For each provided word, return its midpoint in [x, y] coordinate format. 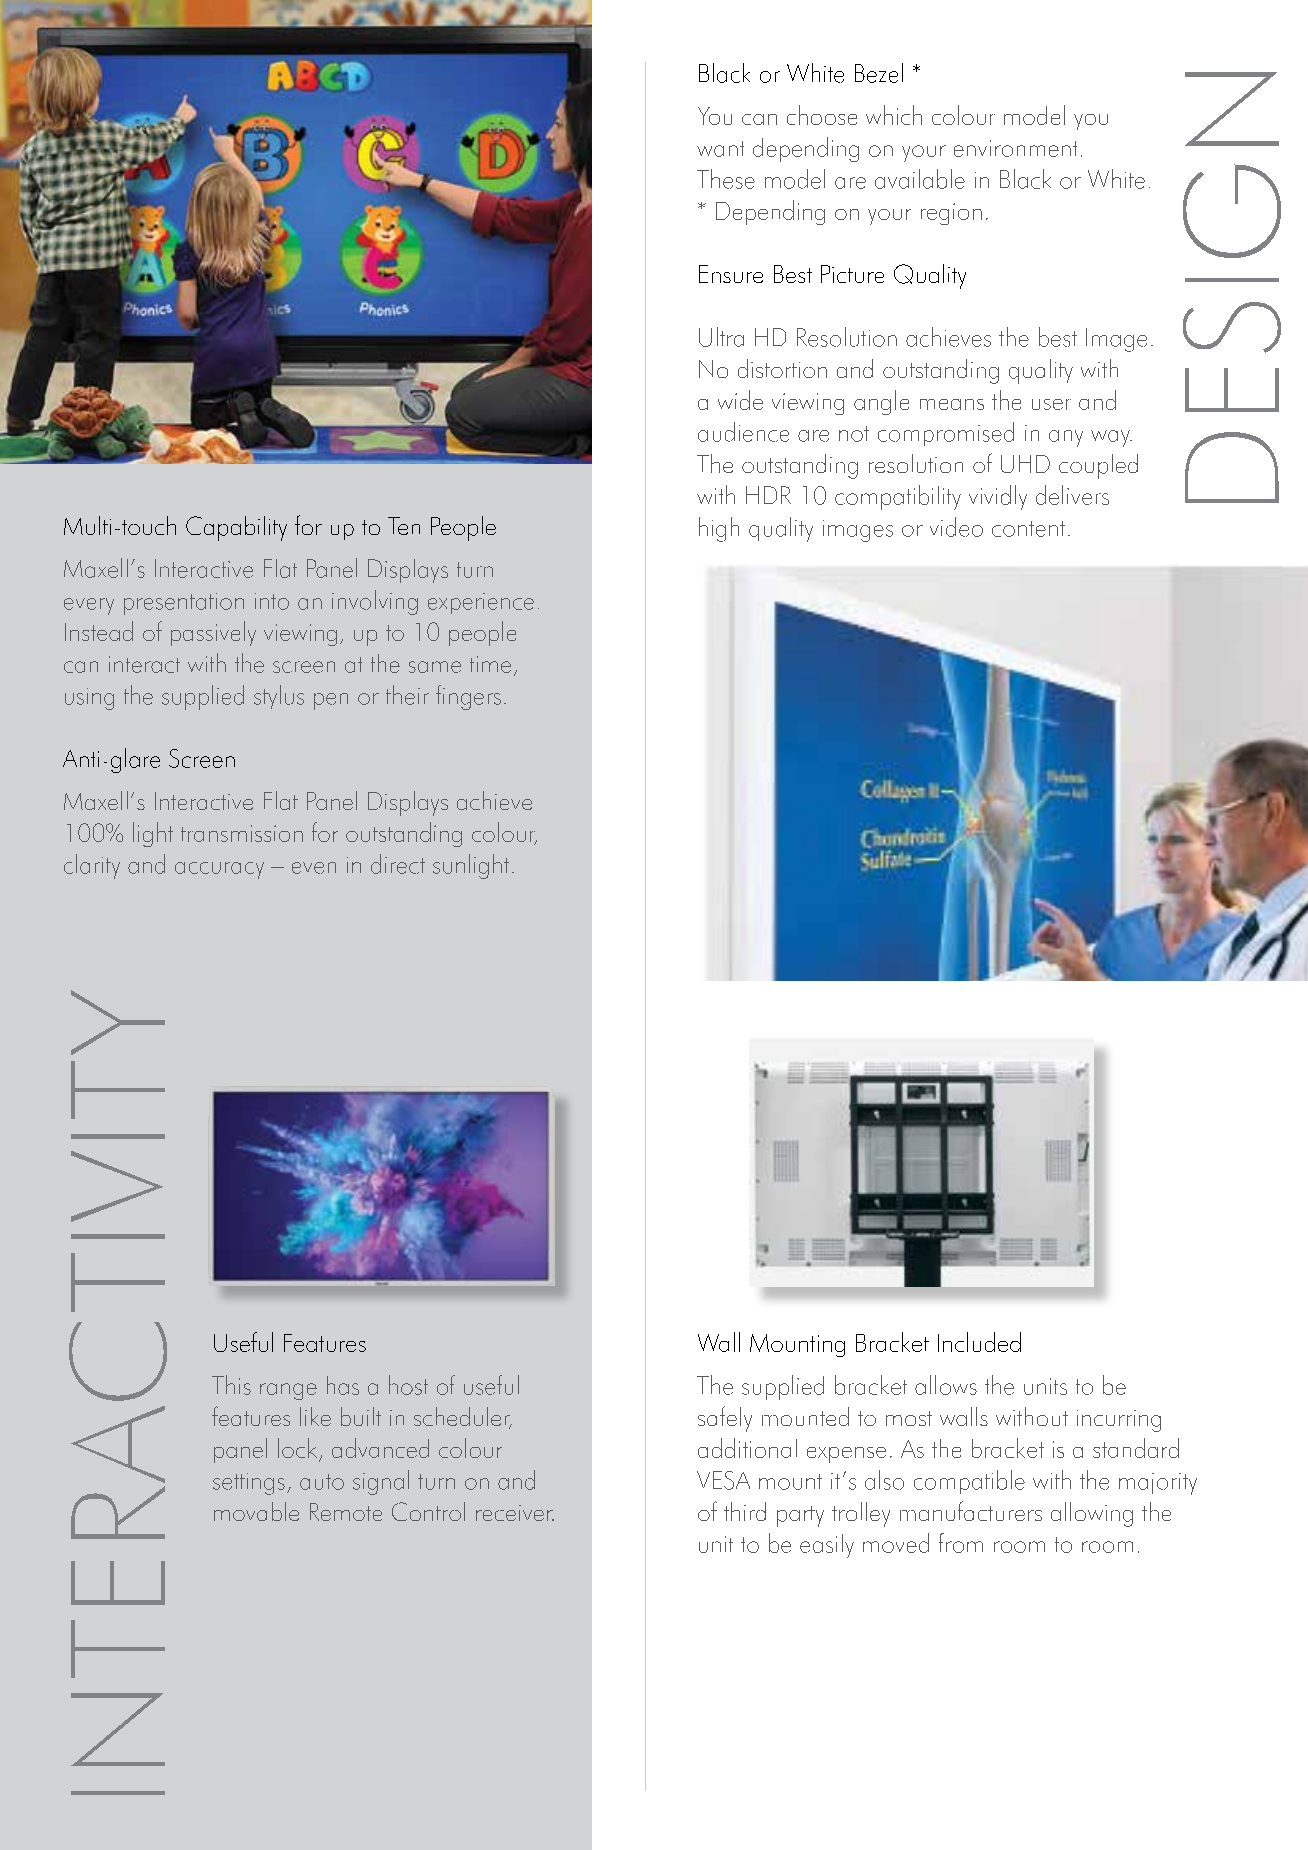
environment [1015, 148]
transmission [242, 833]
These [726, 179]
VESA [723, 1480]
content [1028, 529]
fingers [468, 697]
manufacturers [971, 1511]
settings [249, 1484]
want [720, 149]
